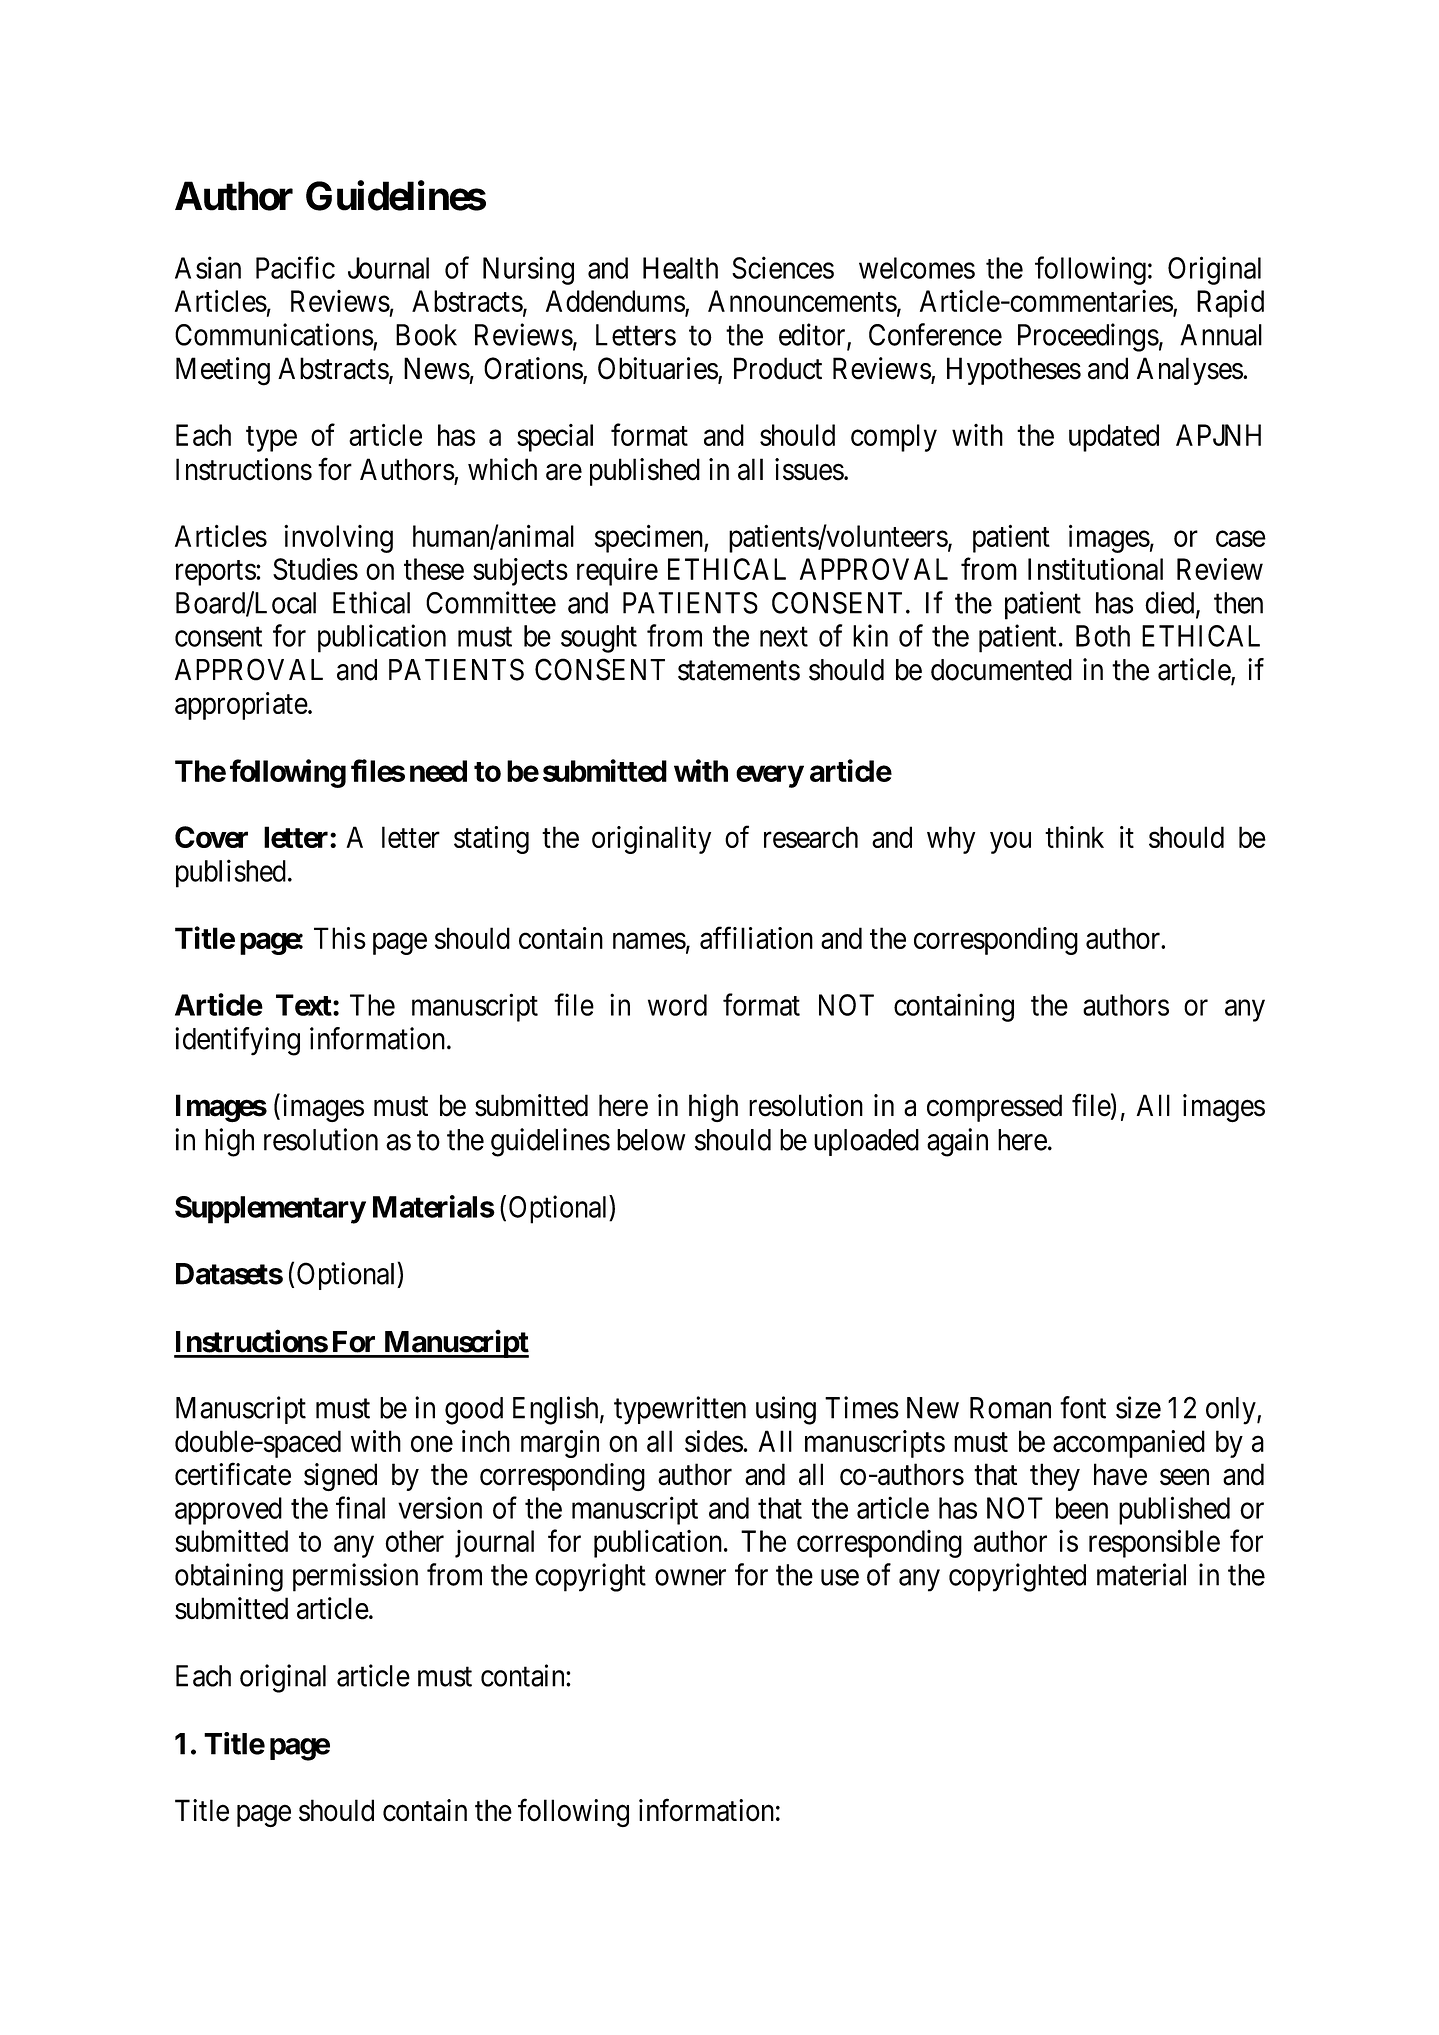  Describe the element at coordinates (270, 1210) in the screenshot. I see `Supplementary` at that location.
